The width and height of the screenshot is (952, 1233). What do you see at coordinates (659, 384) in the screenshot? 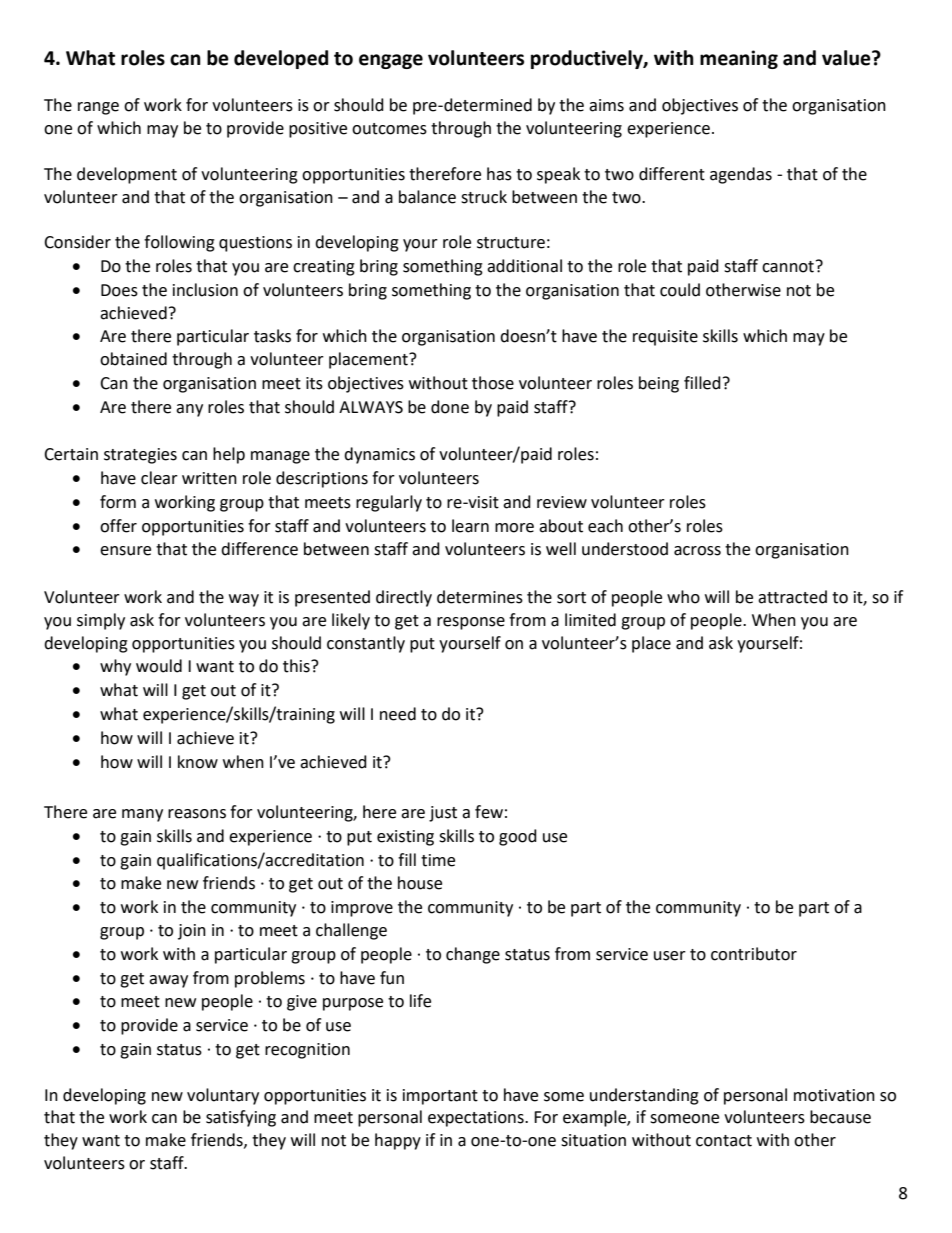
I see `being` at bounding box center [659, 384].
